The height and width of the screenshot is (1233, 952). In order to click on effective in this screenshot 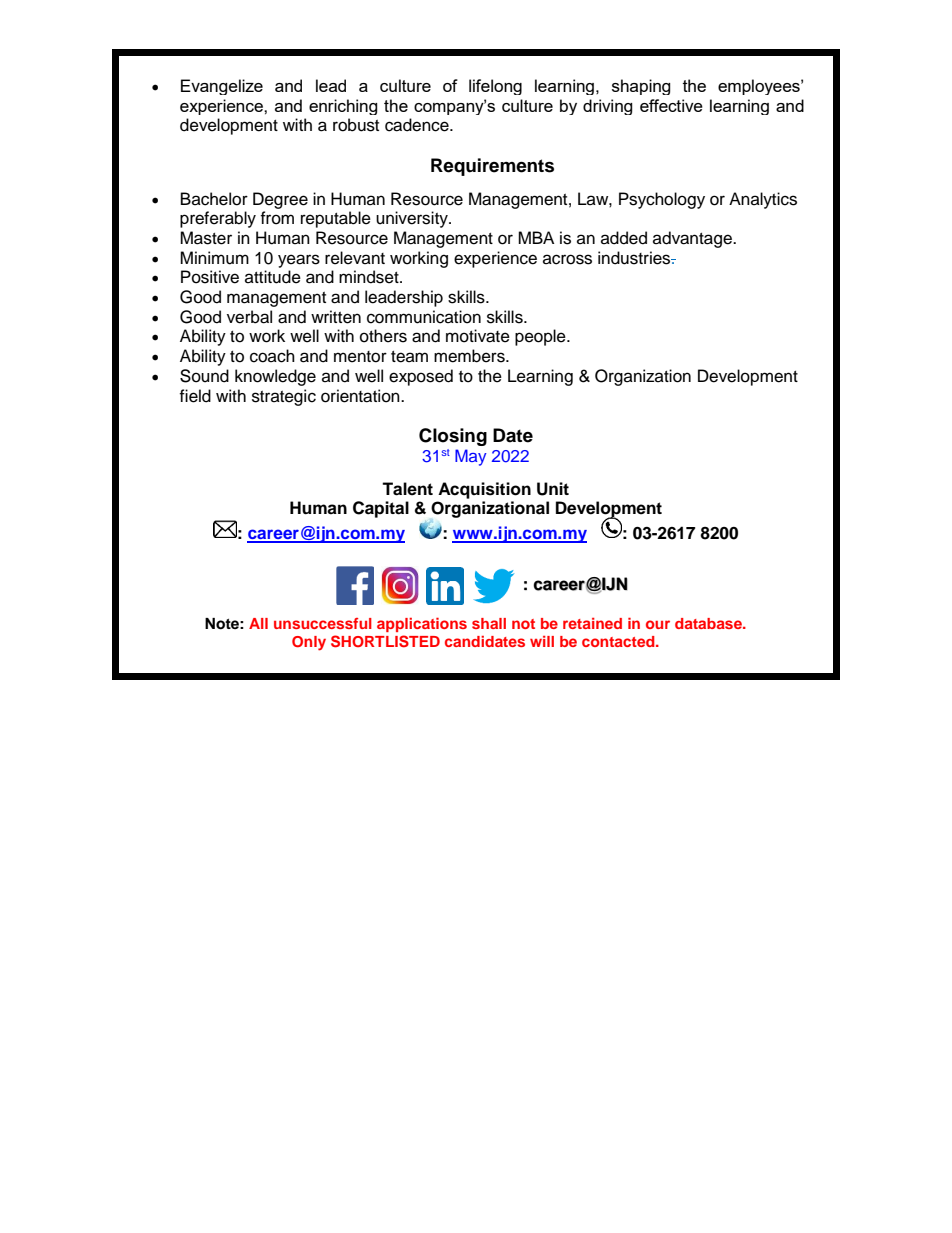, I will do `click(671, 105)`.
